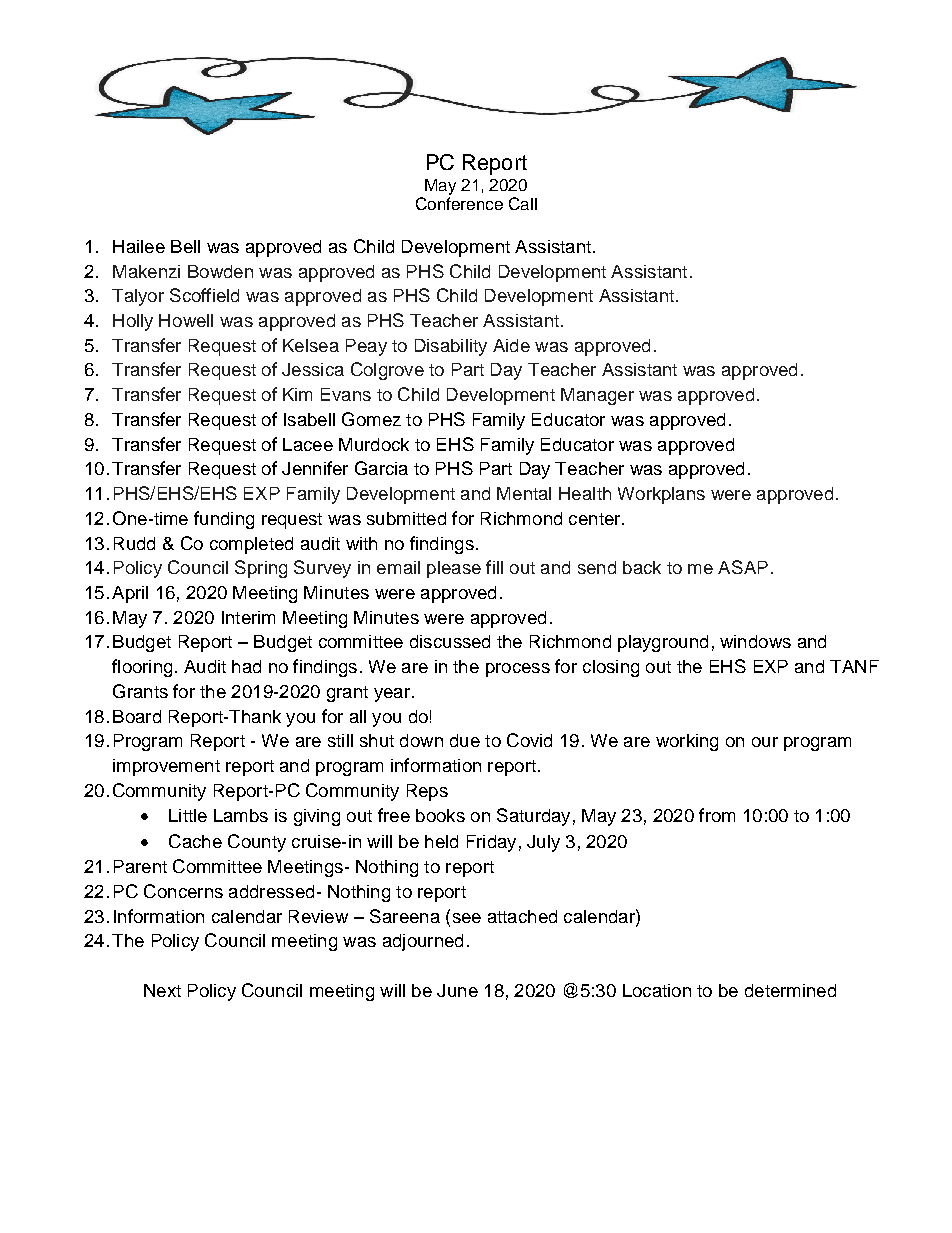 Image resolution: width=952 pixels, height=1233 pixels. What do you see at coordinates (523, 203) in the screenshot?
I see `Call` at bounding box center [523, 203].
